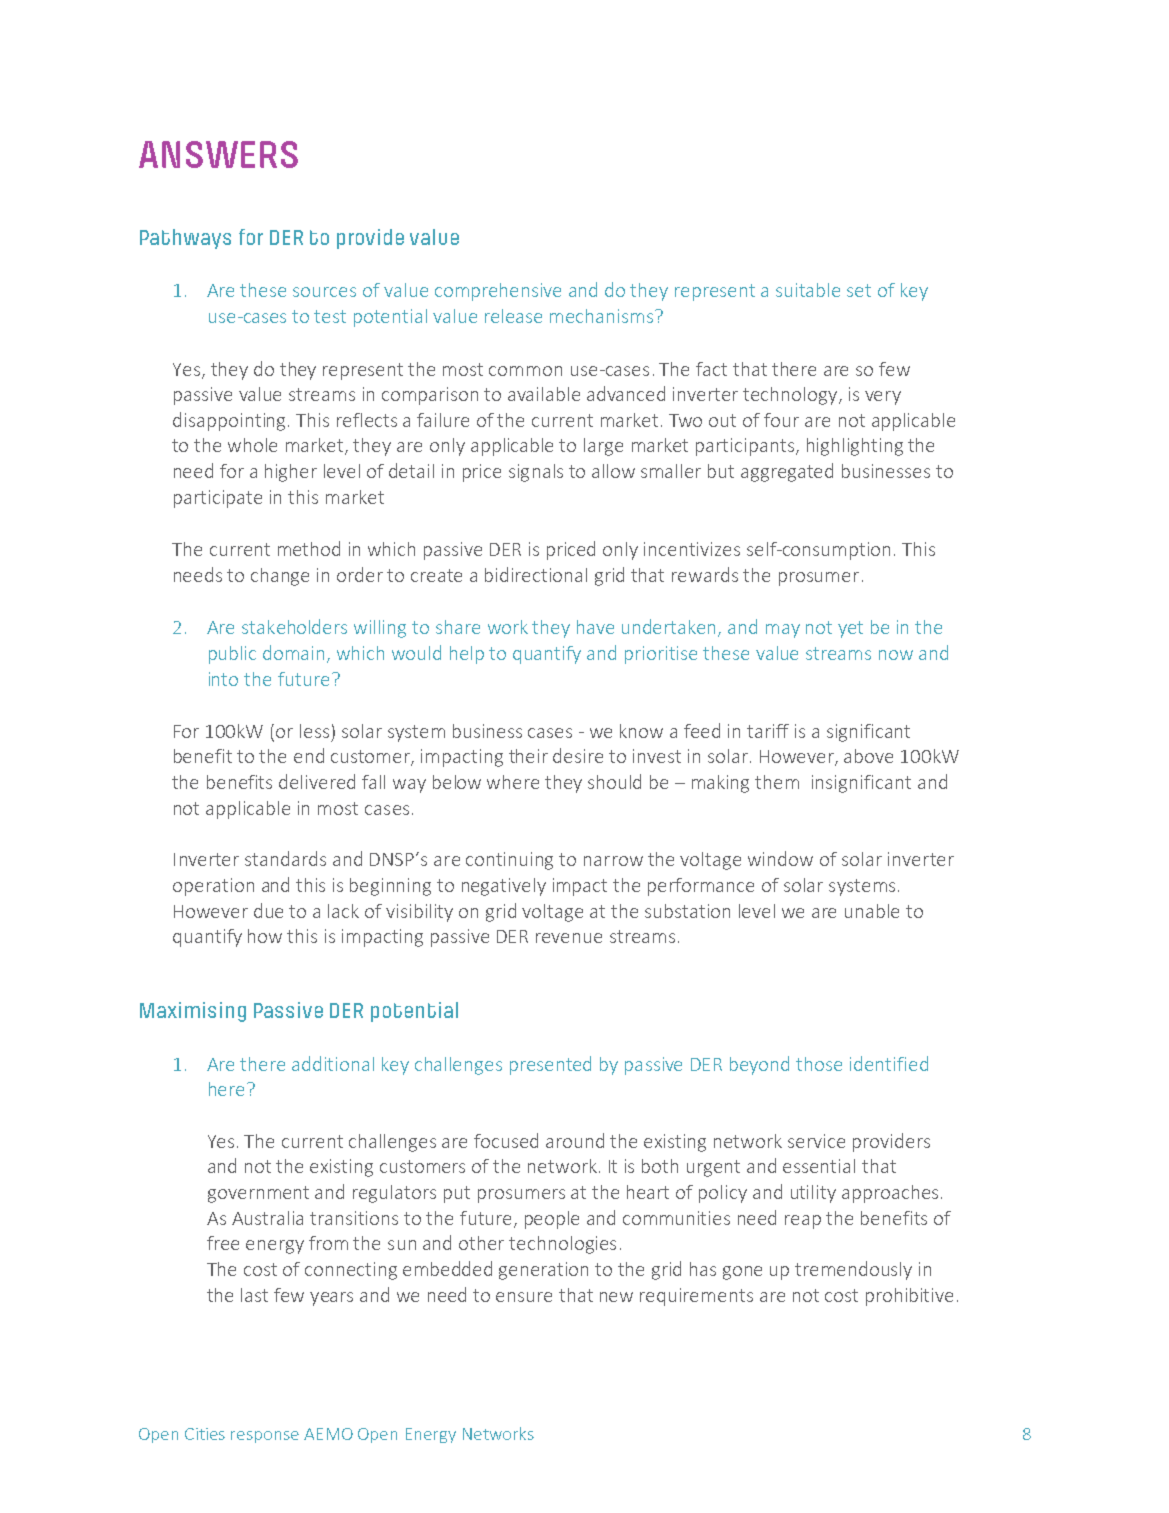  What do you see at coordinates (569, 938) in the image?
I see `revenue` at bounding box center [569, 938].
